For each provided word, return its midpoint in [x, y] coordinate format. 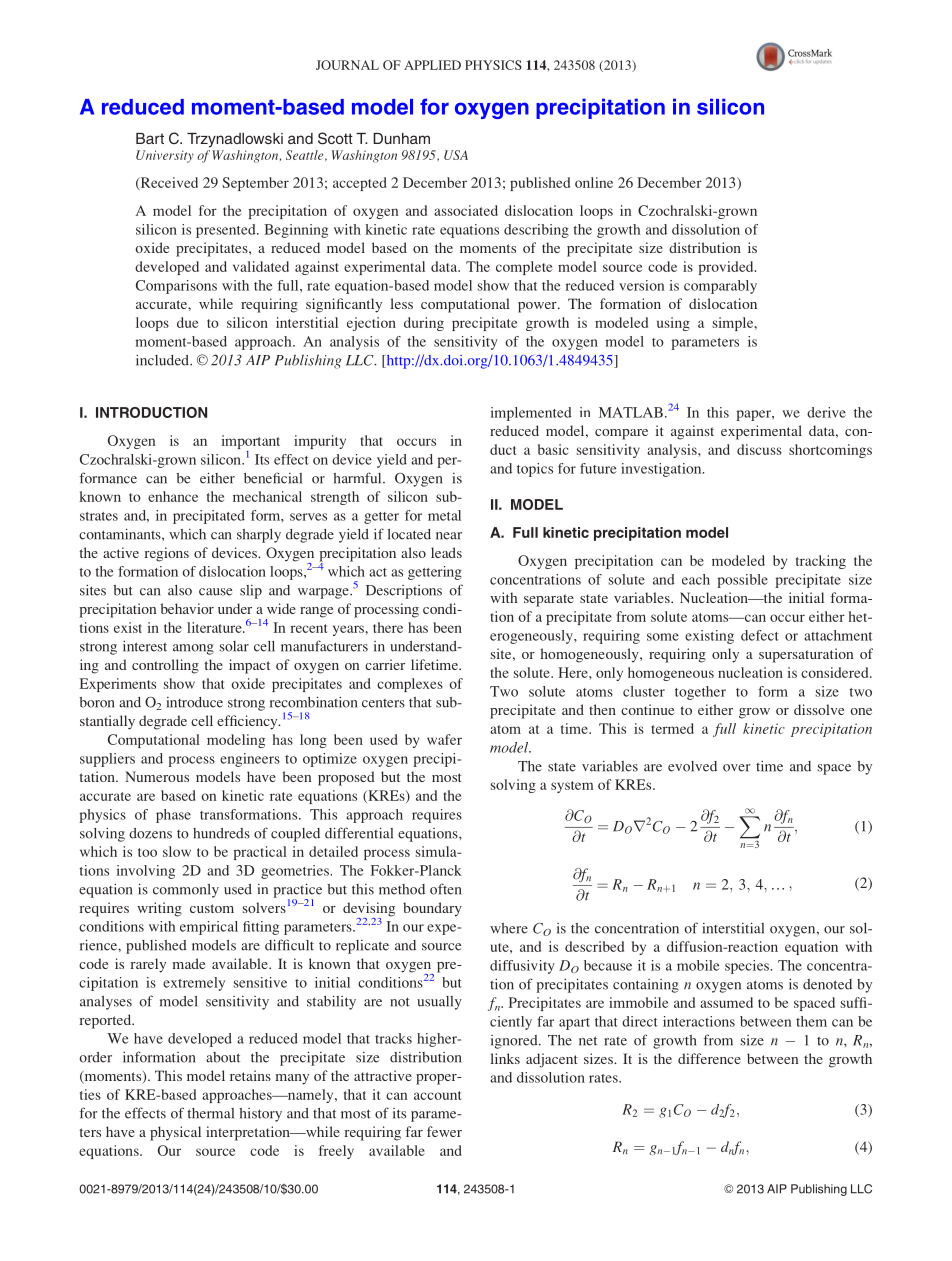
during [424, 324]
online [594, 182]
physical [175, 1133]
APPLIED [432, 65]
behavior [187, 608]
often [445, 889]
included [163, 360]
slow [177, 851]
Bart [150, 138]
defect [760, 635]
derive [826, 412]
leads [446, 552]
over [737, 768]
